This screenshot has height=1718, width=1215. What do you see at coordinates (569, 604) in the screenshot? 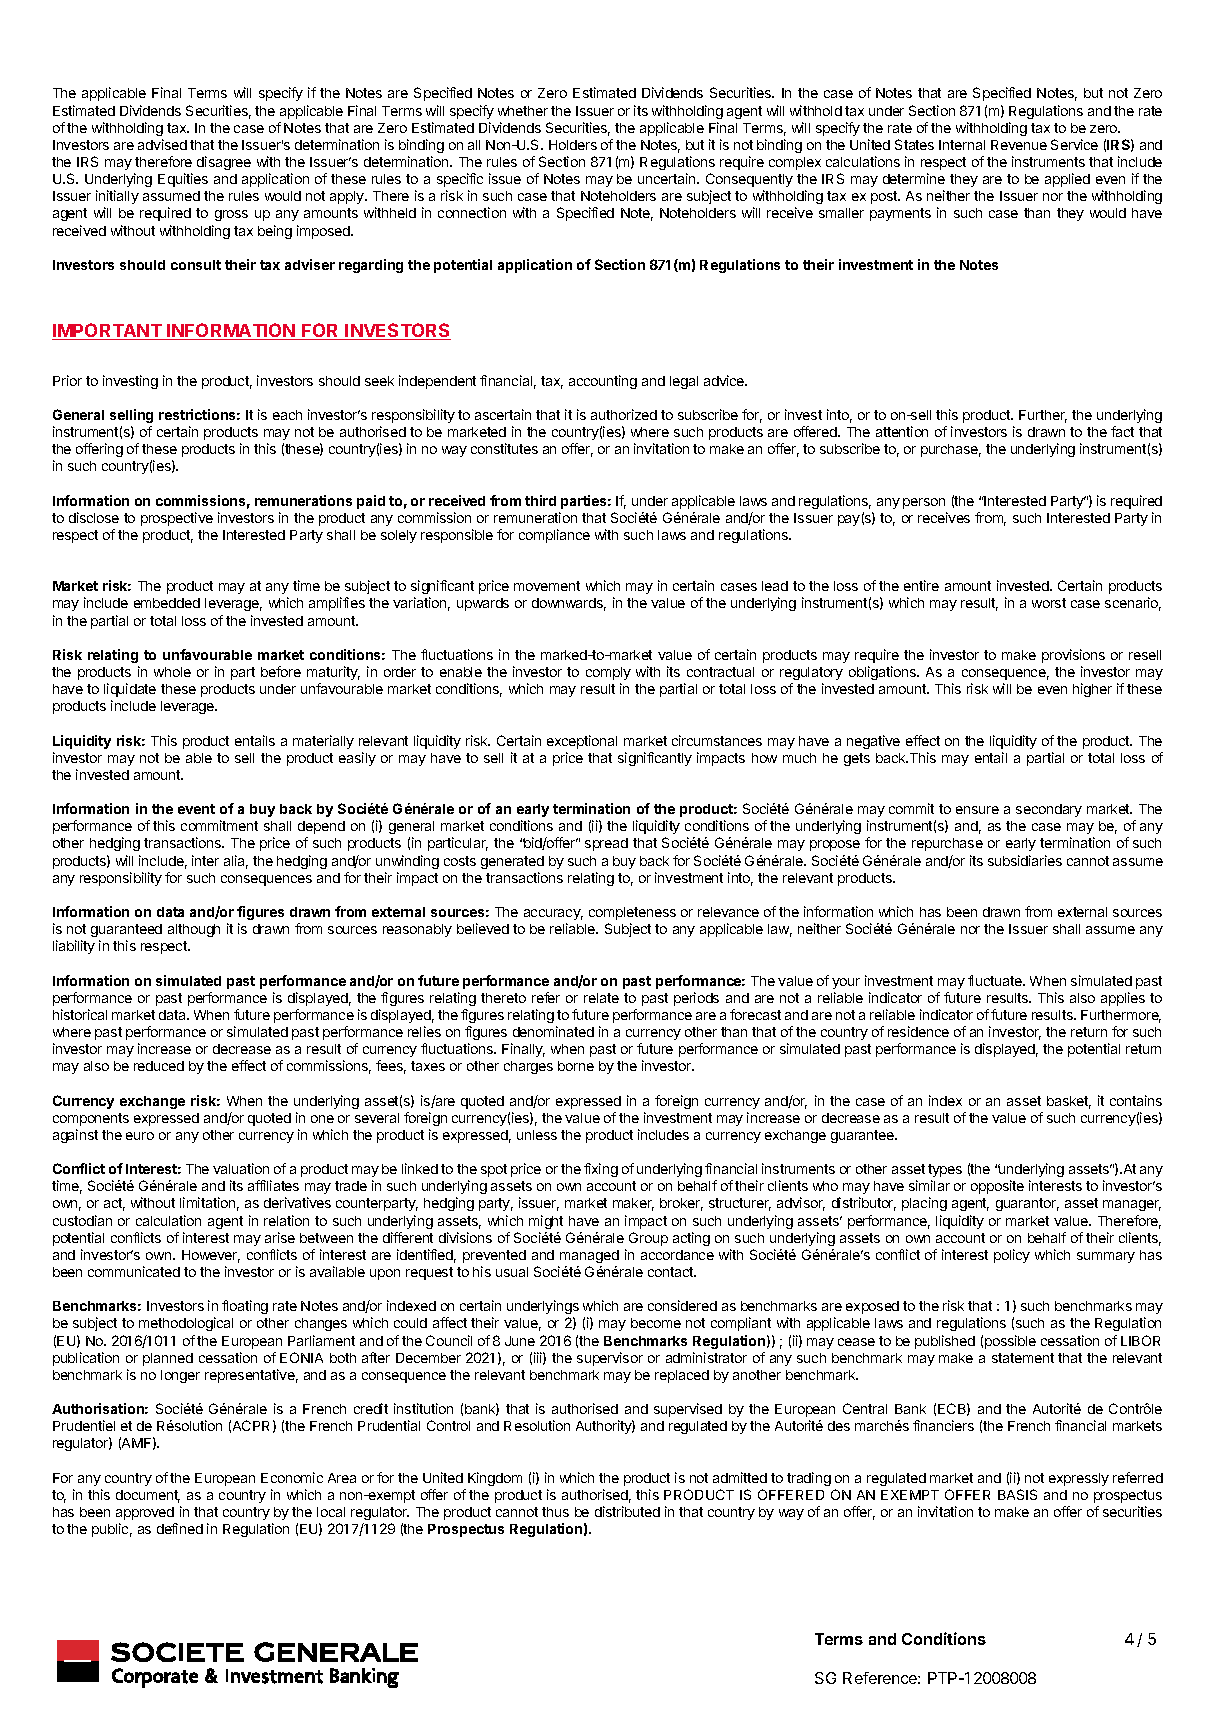
I see `downwards` at bounding box center [569, 604].
